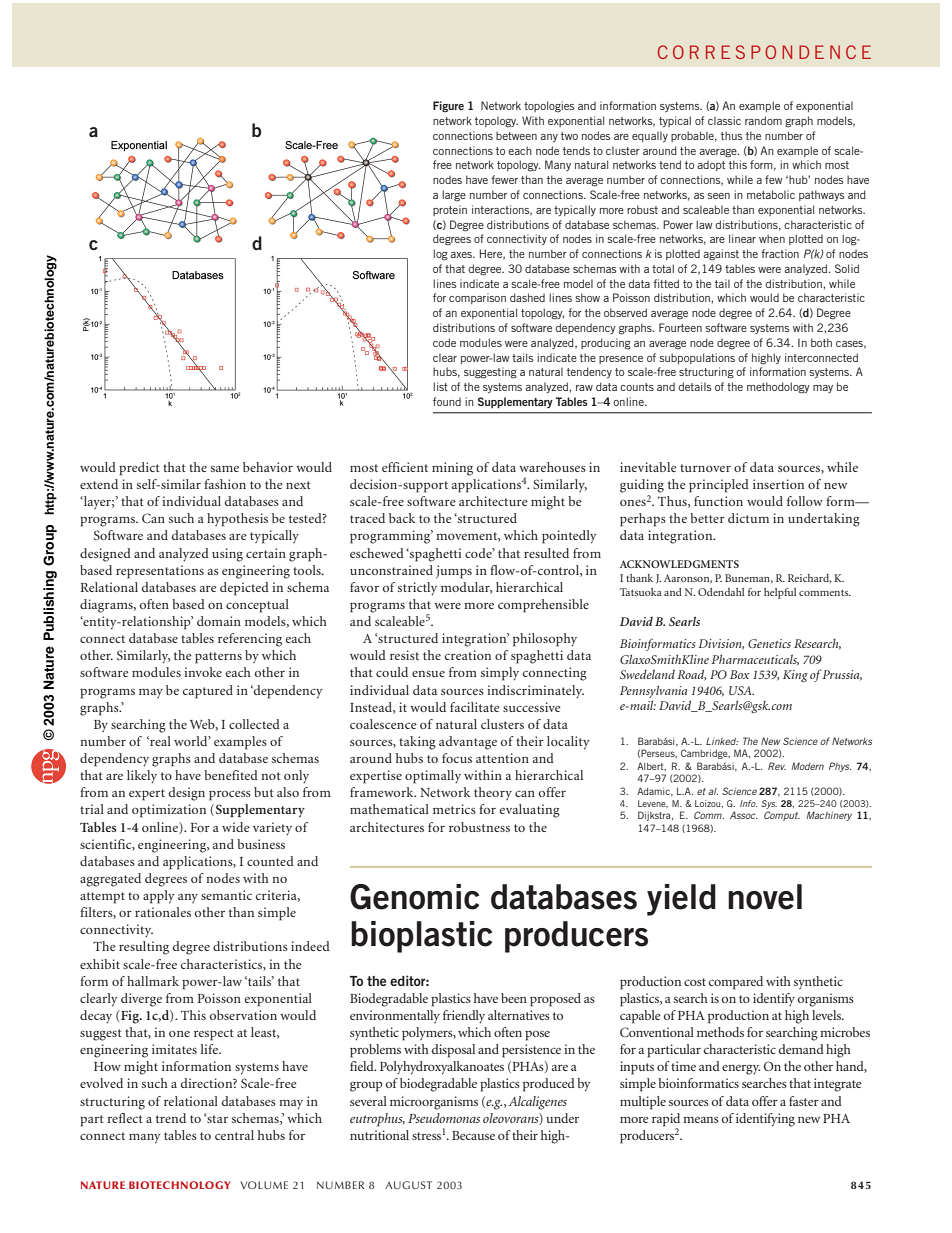  I want to click on Genetics, so click(769, 643).
